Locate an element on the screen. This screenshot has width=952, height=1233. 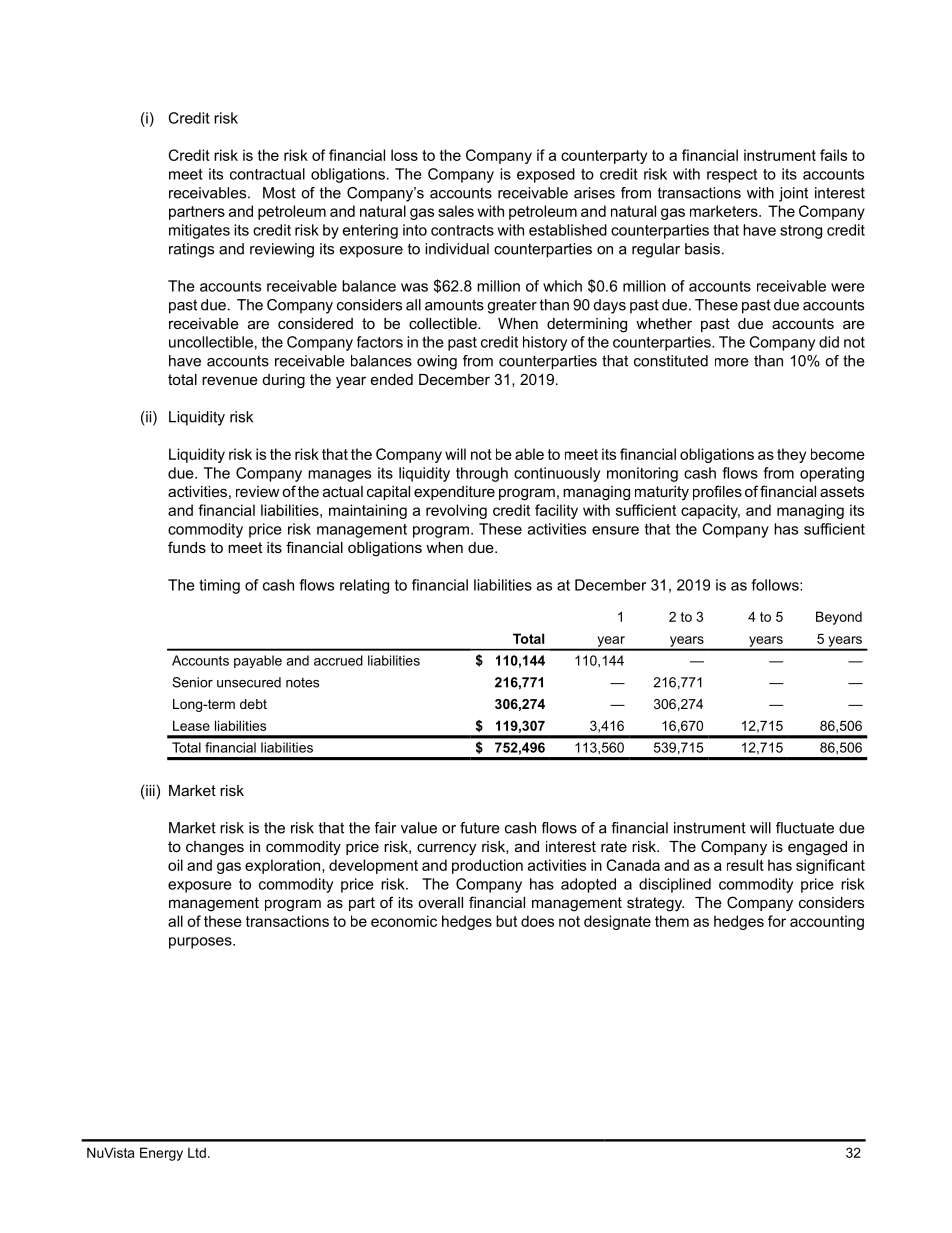
unsecured is located at coordinates (249, 682).
